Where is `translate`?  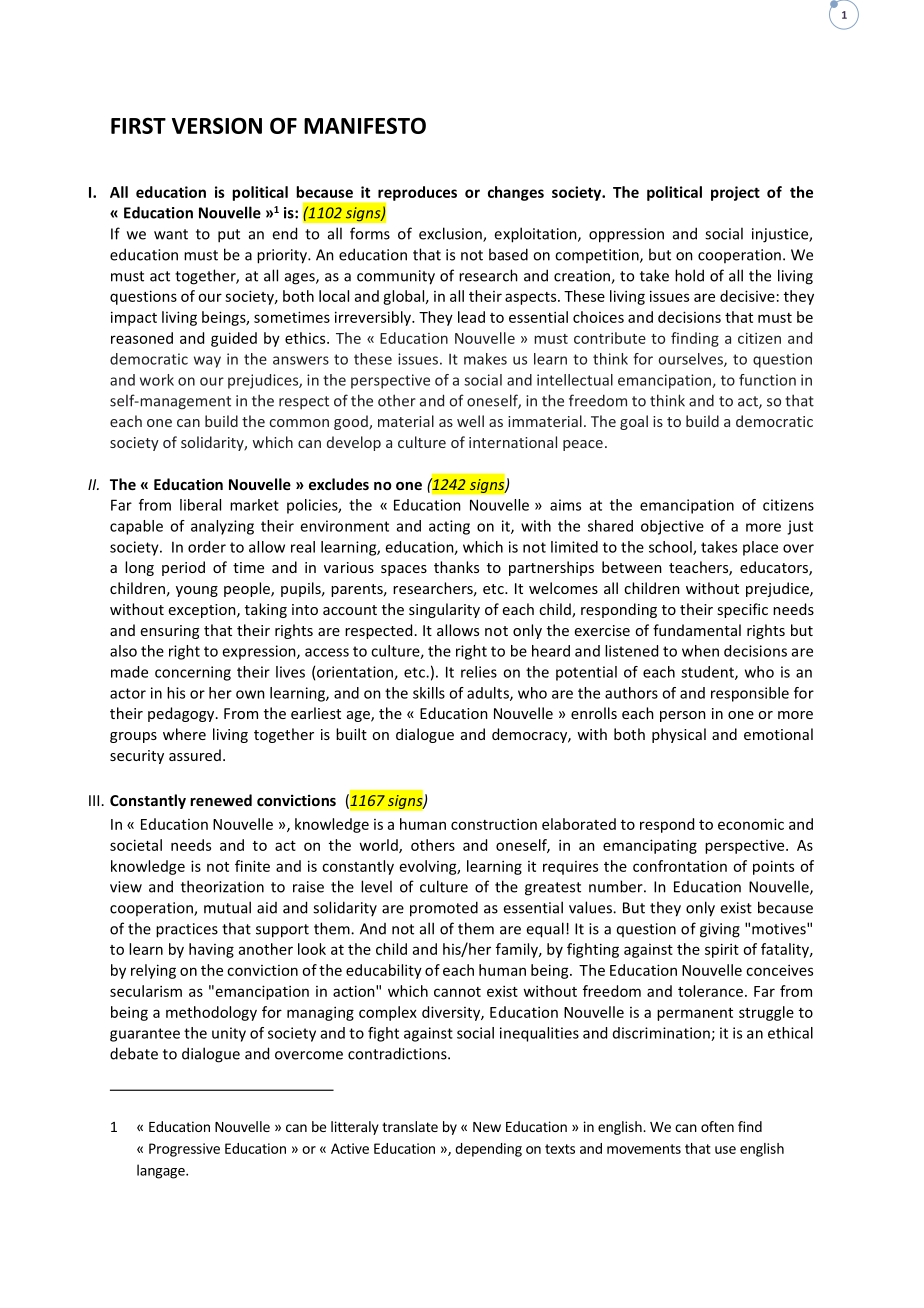 translate is located at coordinates (410, 1126).
